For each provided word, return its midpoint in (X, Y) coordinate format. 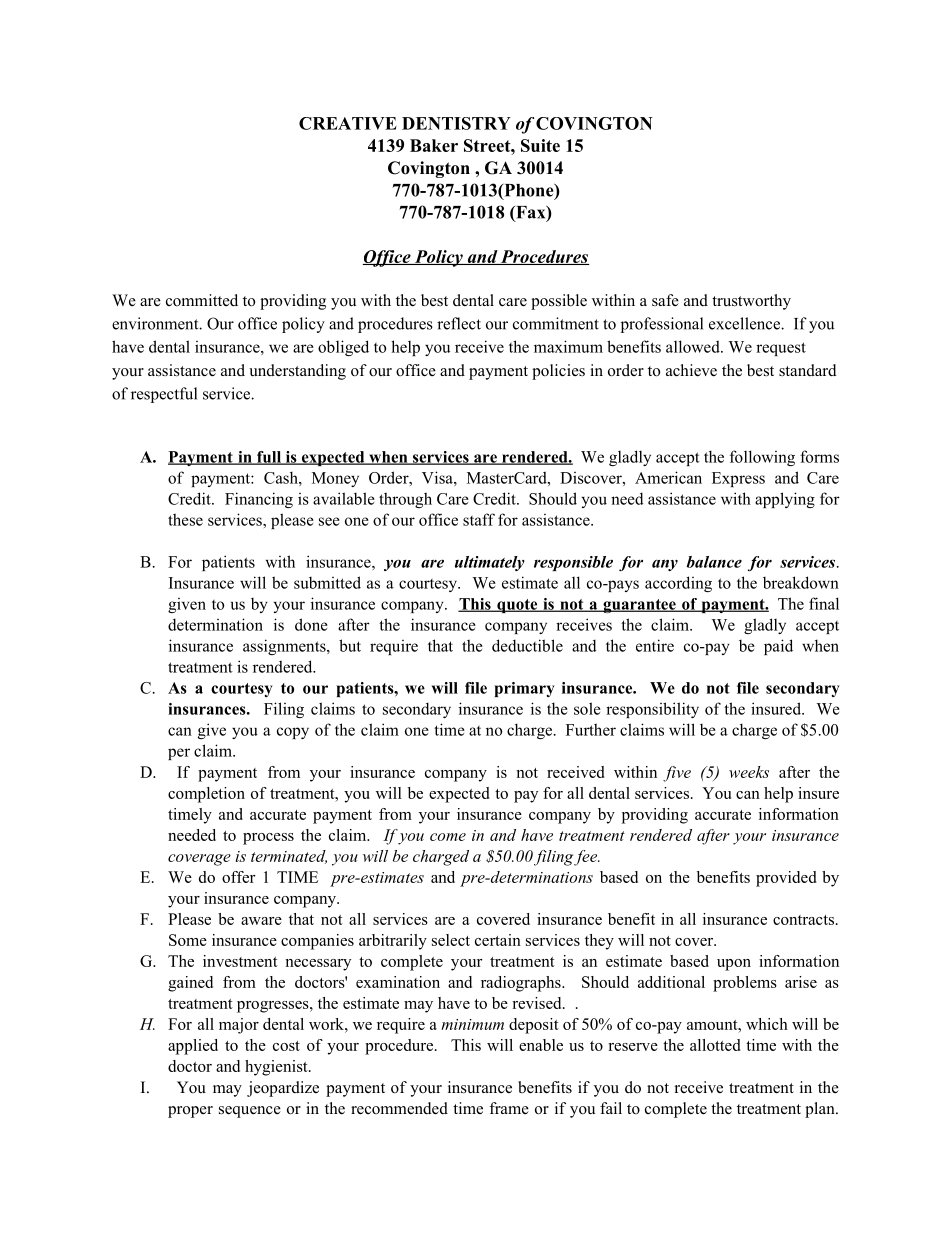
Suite (540, 145)
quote (517, 606)
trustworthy (751, 302)
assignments (285, 647)
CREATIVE (348, 123)
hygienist (277, 1068)
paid (778, 647)
